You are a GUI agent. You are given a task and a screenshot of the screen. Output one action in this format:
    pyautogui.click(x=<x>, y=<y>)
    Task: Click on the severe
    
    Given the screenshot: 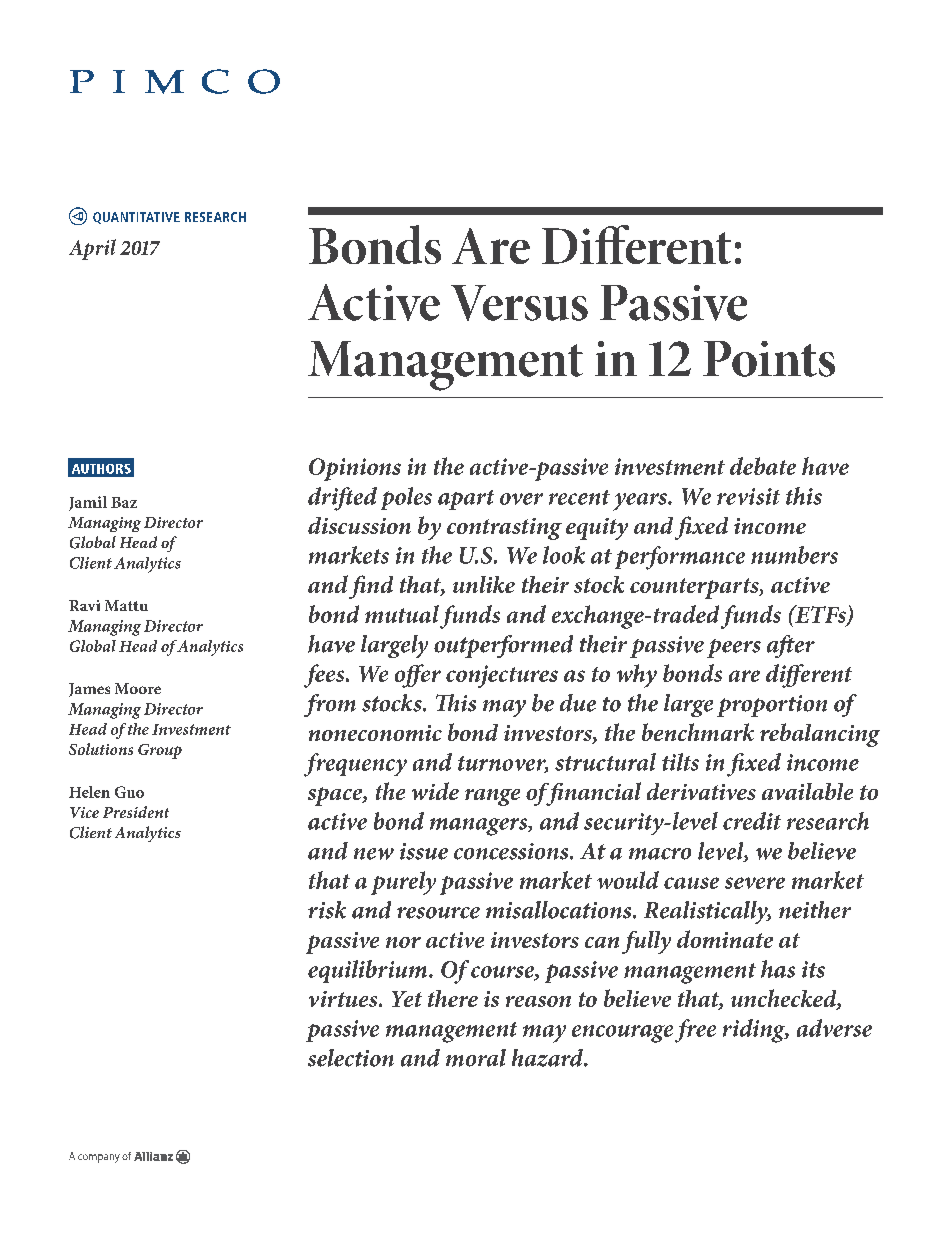 What is the action you would take?
    pyautogui.click(x=755, y=883)
